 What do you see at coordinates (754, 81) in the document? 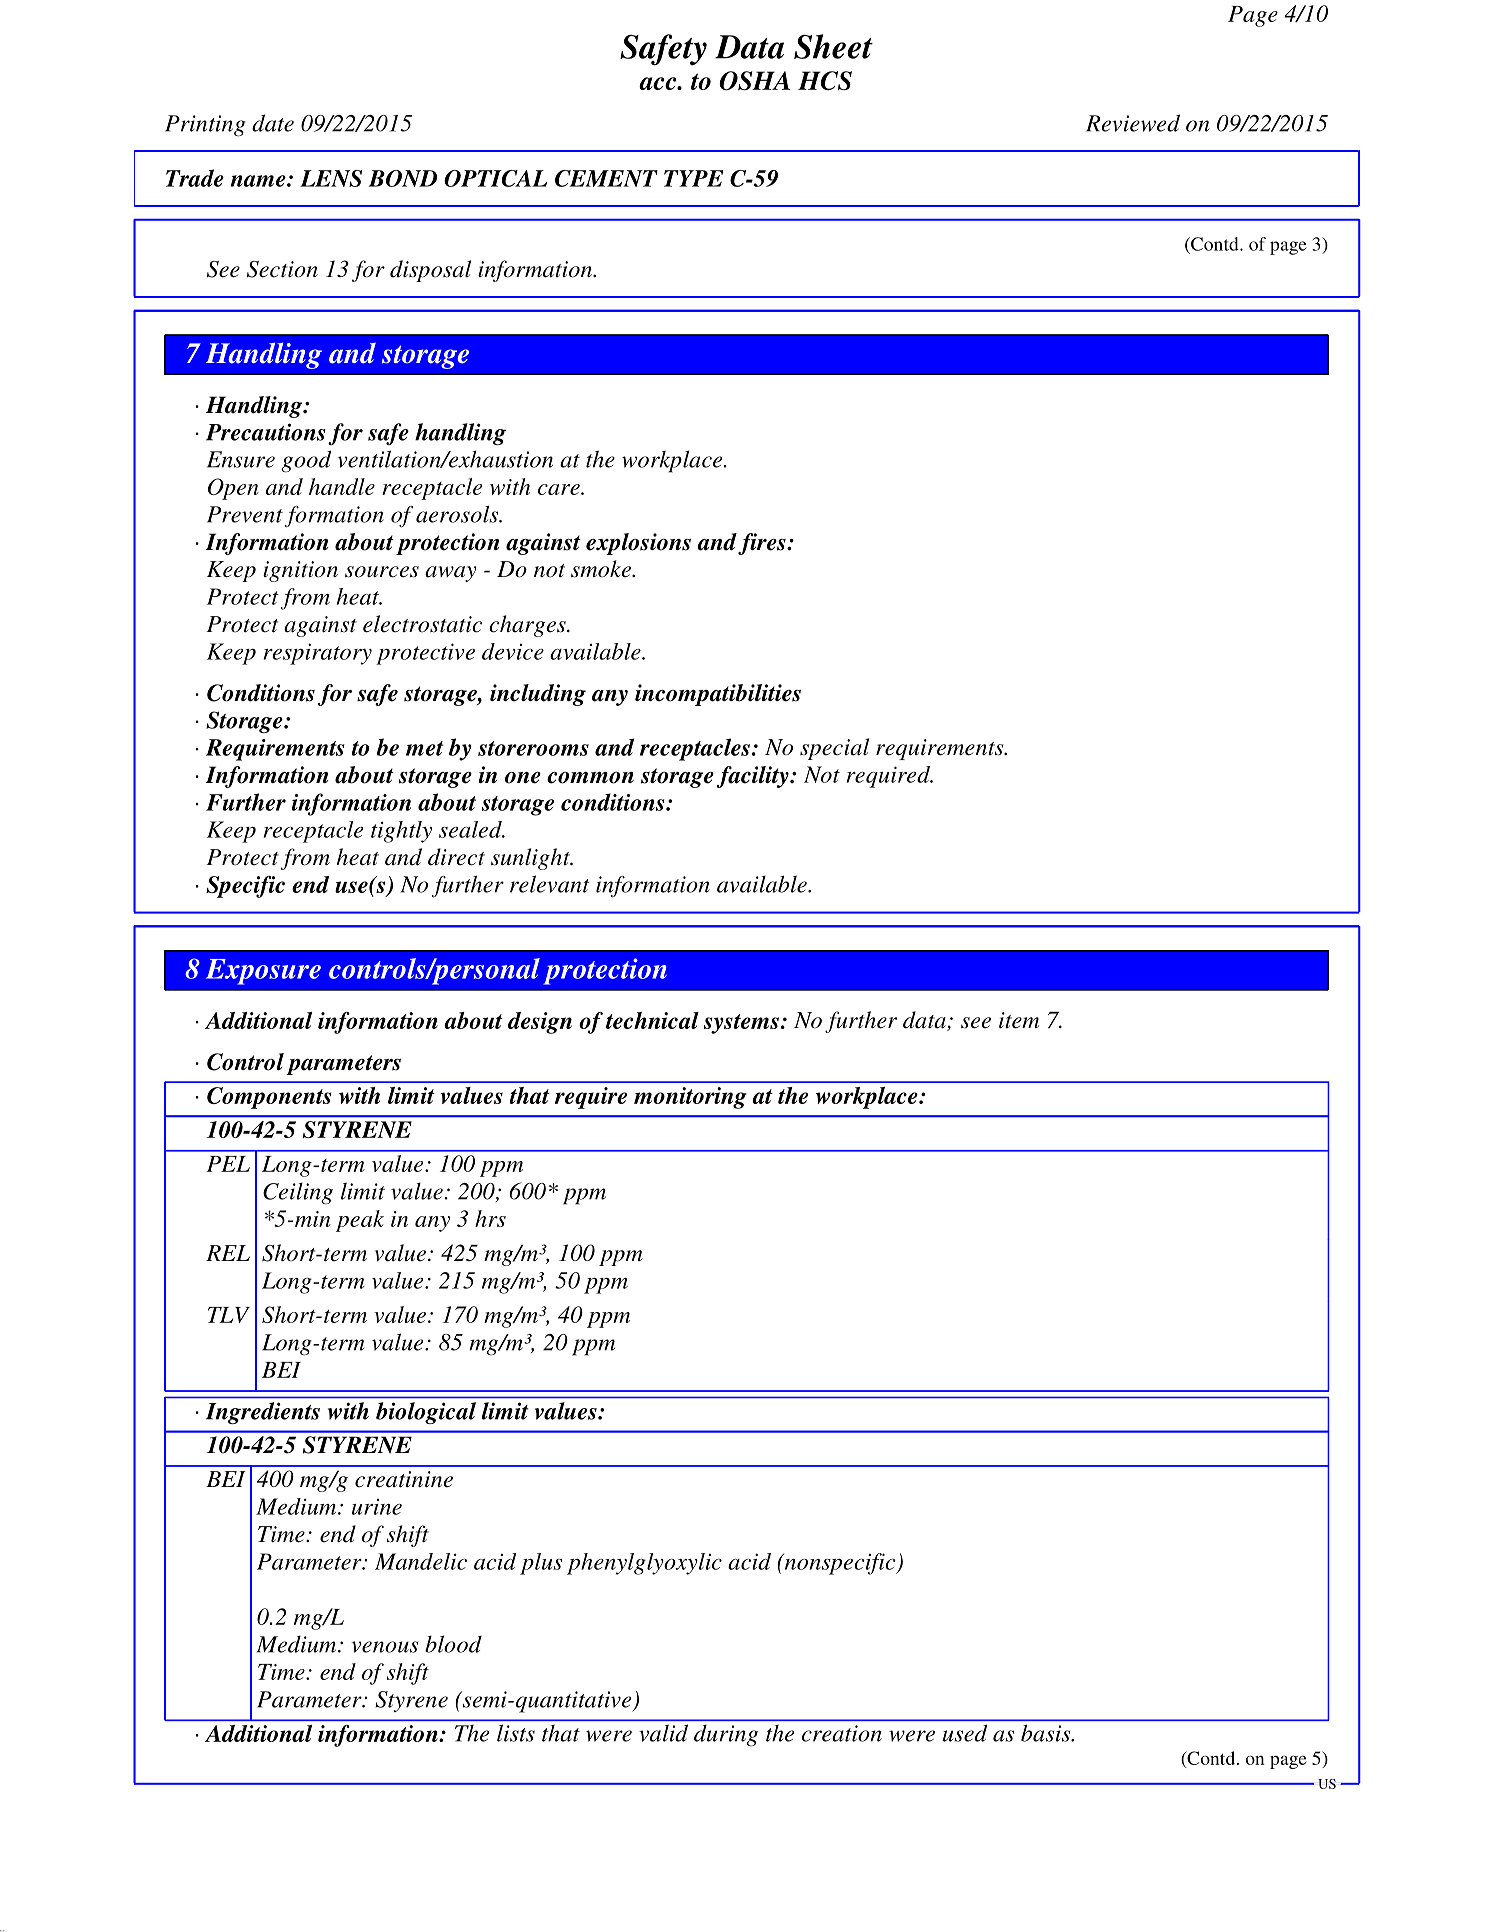
I see `OSHA` at bounding box center [754, 81].
